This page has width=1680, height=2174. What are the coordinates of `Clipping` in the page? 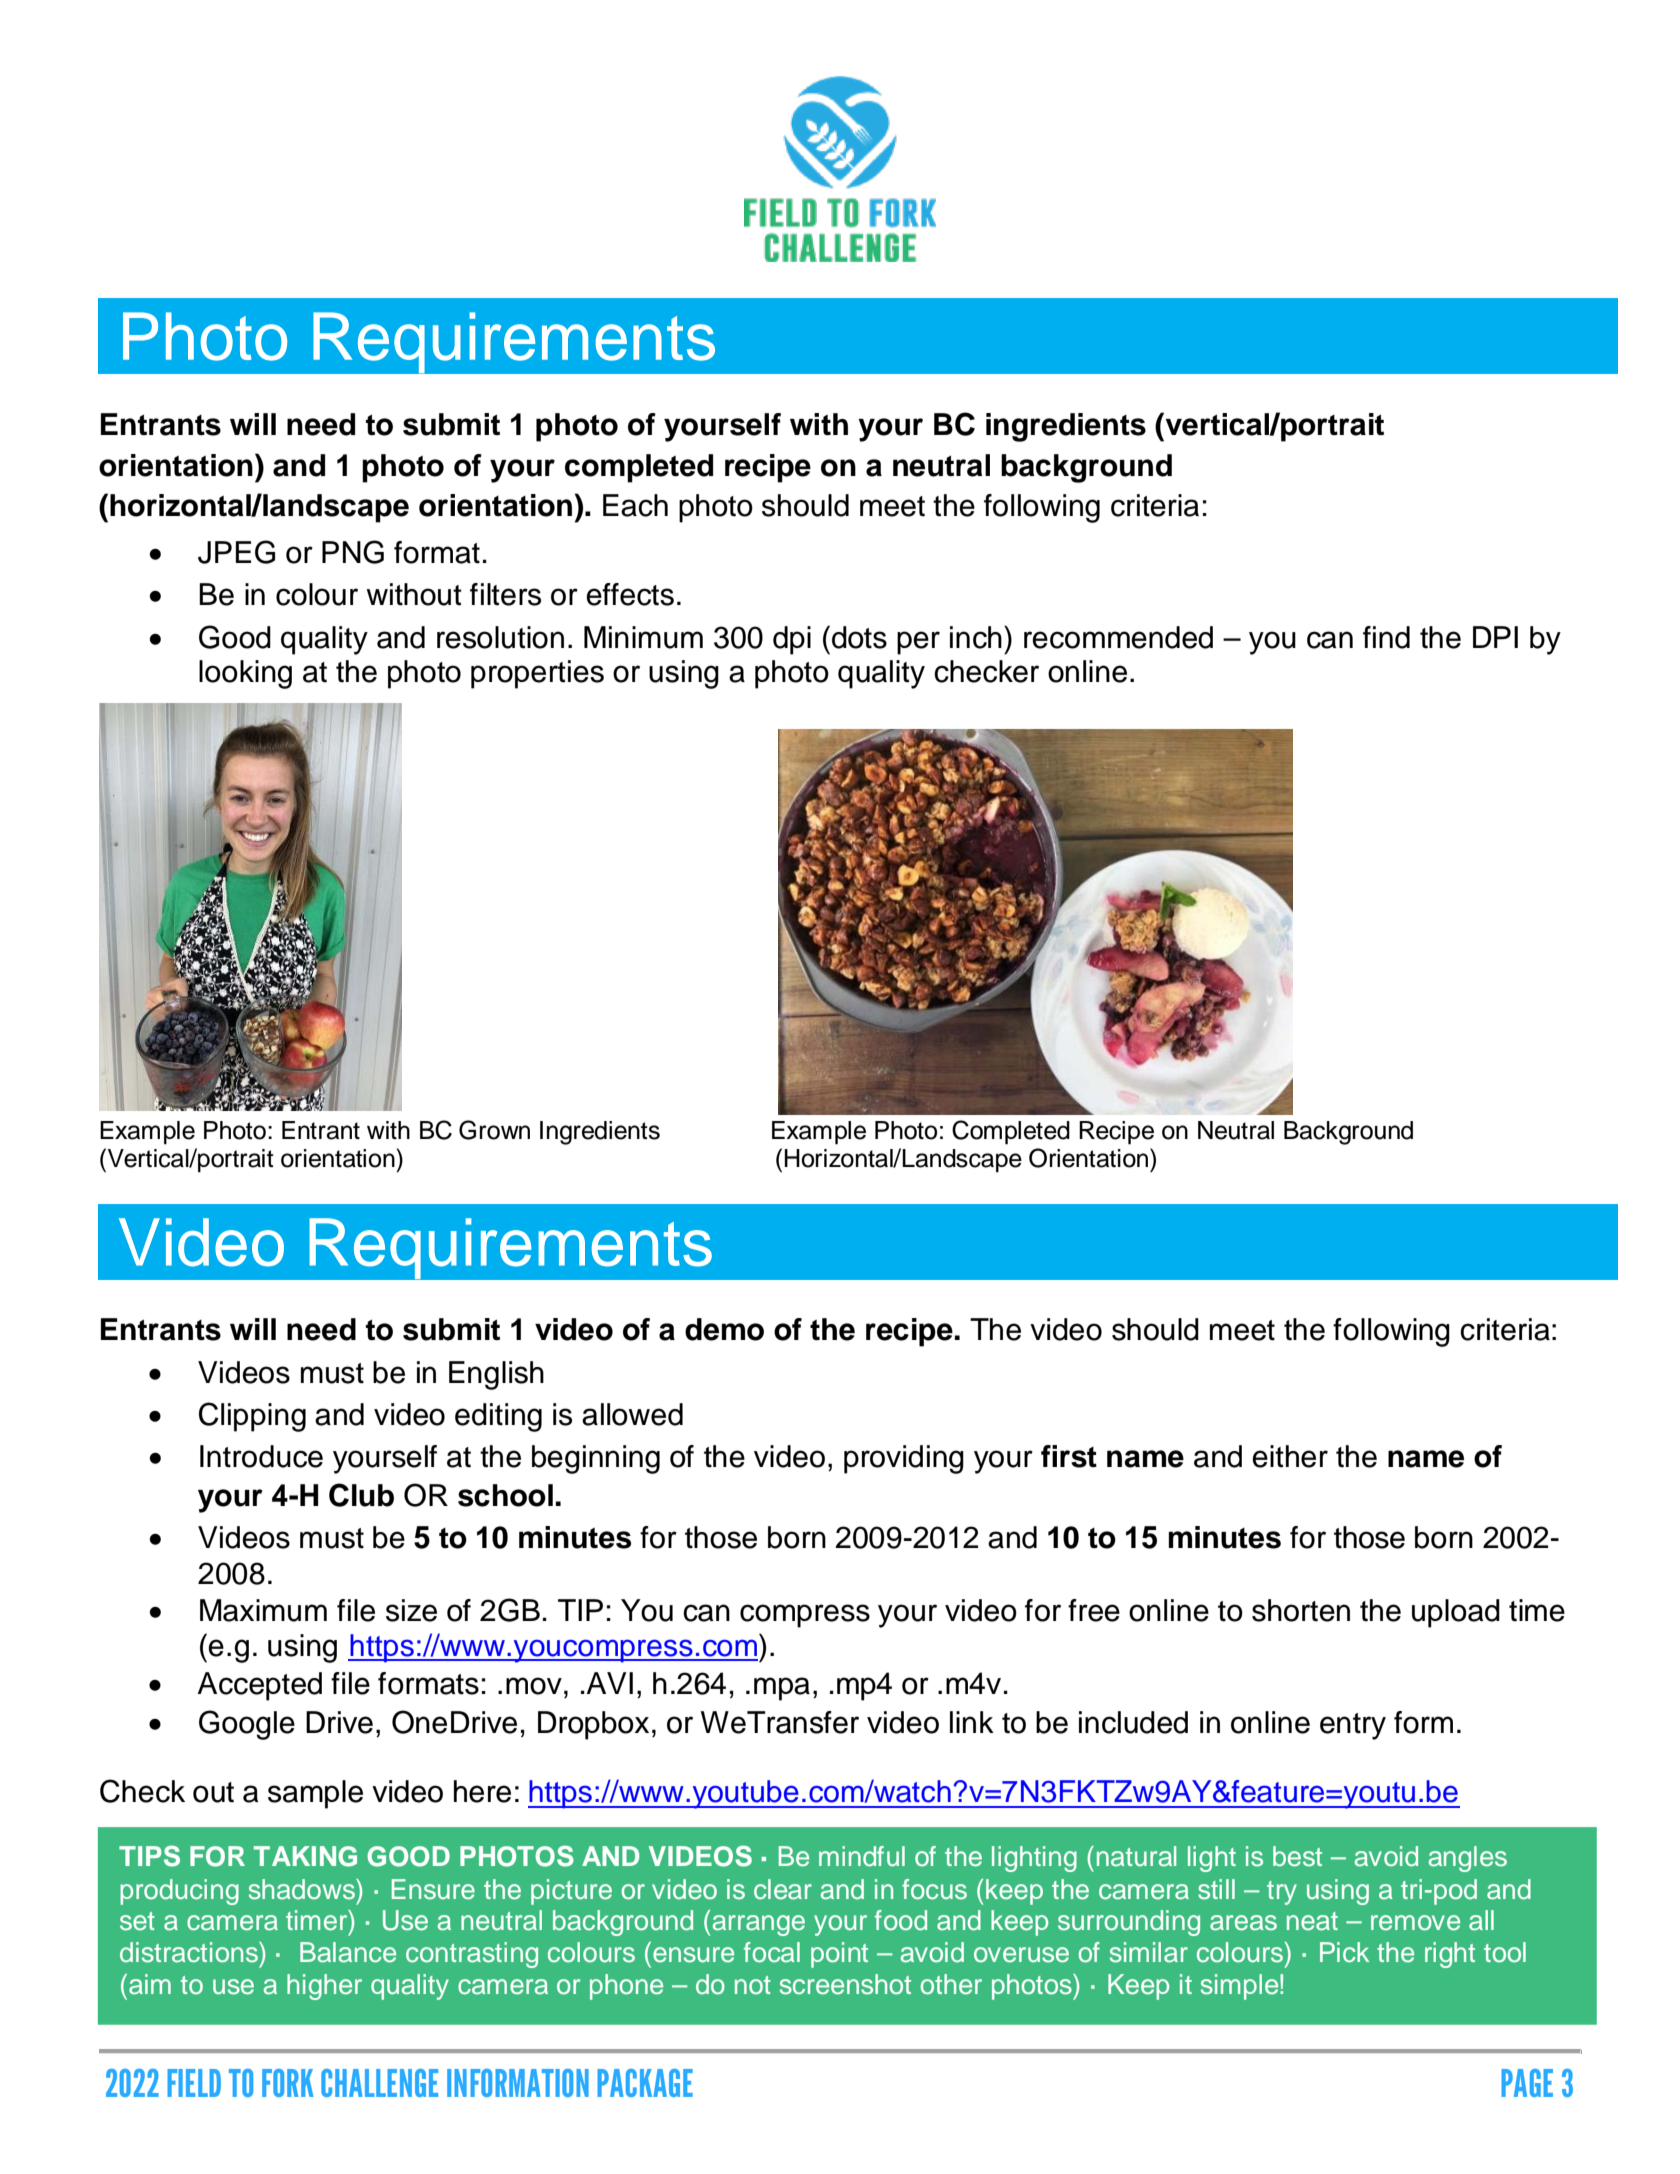 It's located at (252, 1417).
